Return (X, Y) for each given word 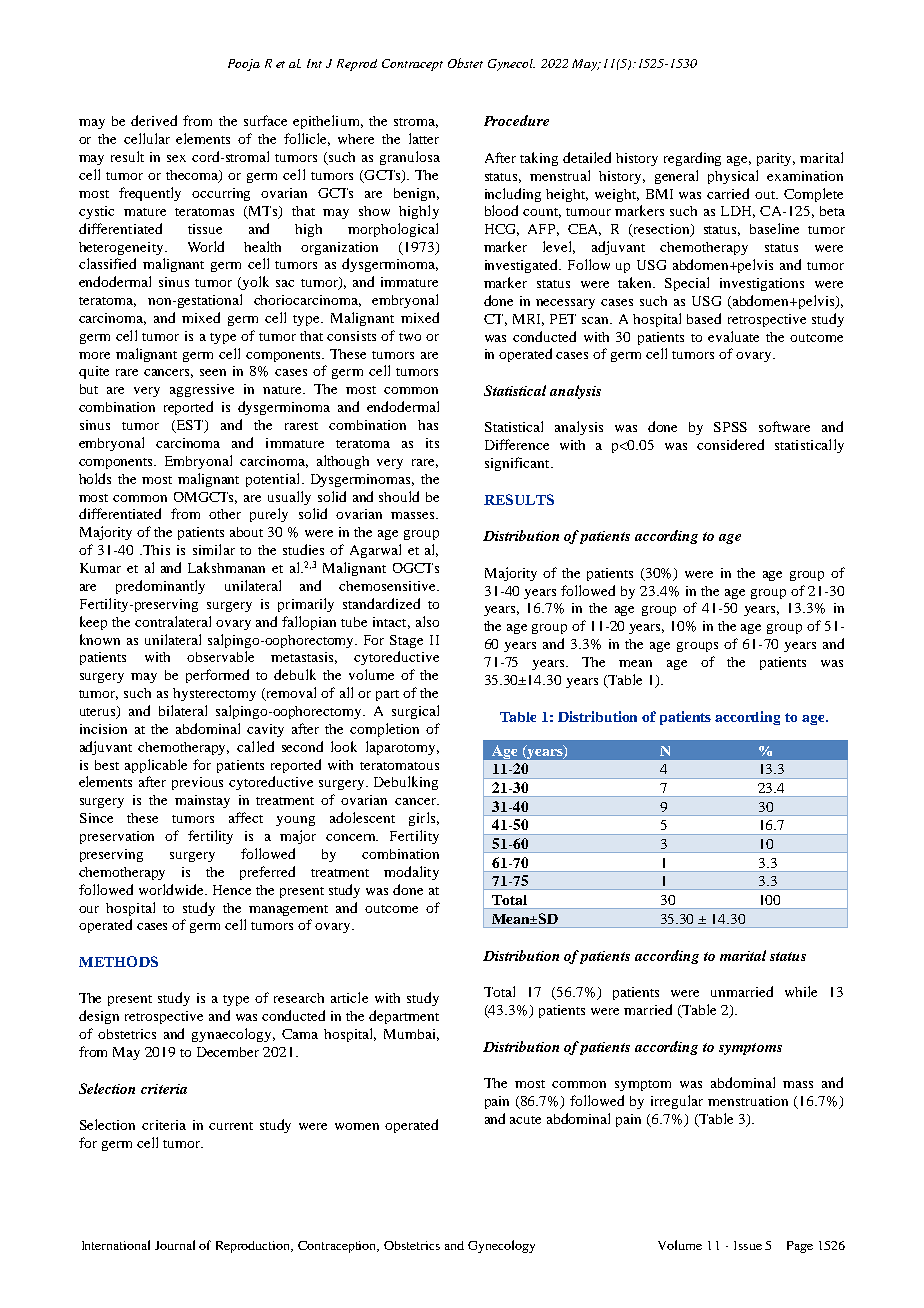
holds (95, 478)
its (432, 443)
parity (776, 159)
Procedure (516, 120)
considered (730, 444)
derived (154, 120)
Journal (175, 1245)
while (801, 991)
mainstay (202, 801)
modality (411, 873)
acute (525, 1120)
